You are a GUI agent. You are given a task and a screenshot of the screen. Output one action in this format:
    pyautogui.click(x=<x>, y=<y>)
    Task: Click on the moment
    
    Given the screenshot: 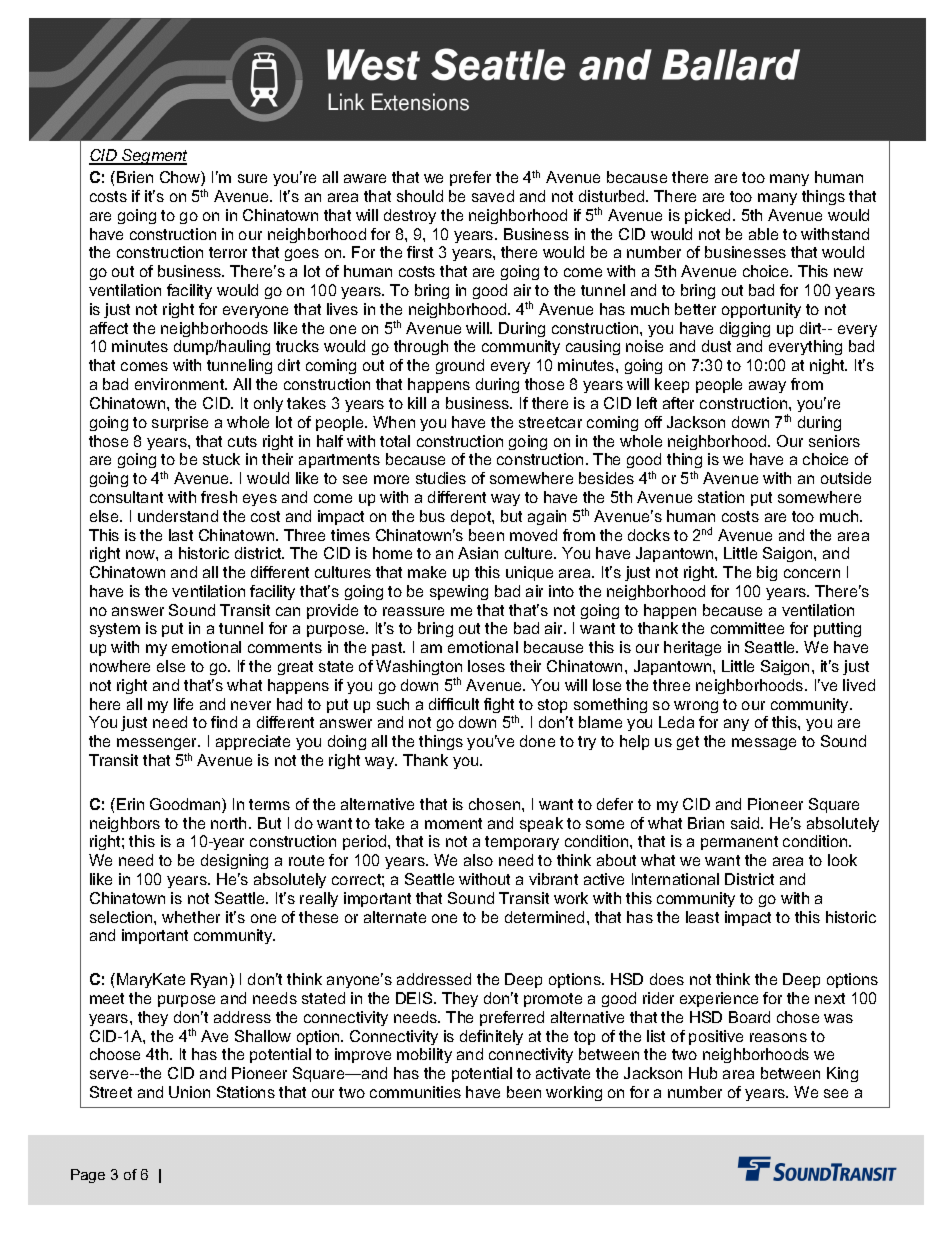 What is the action you would take?
    pyautogui.click(x=453, y=823)
